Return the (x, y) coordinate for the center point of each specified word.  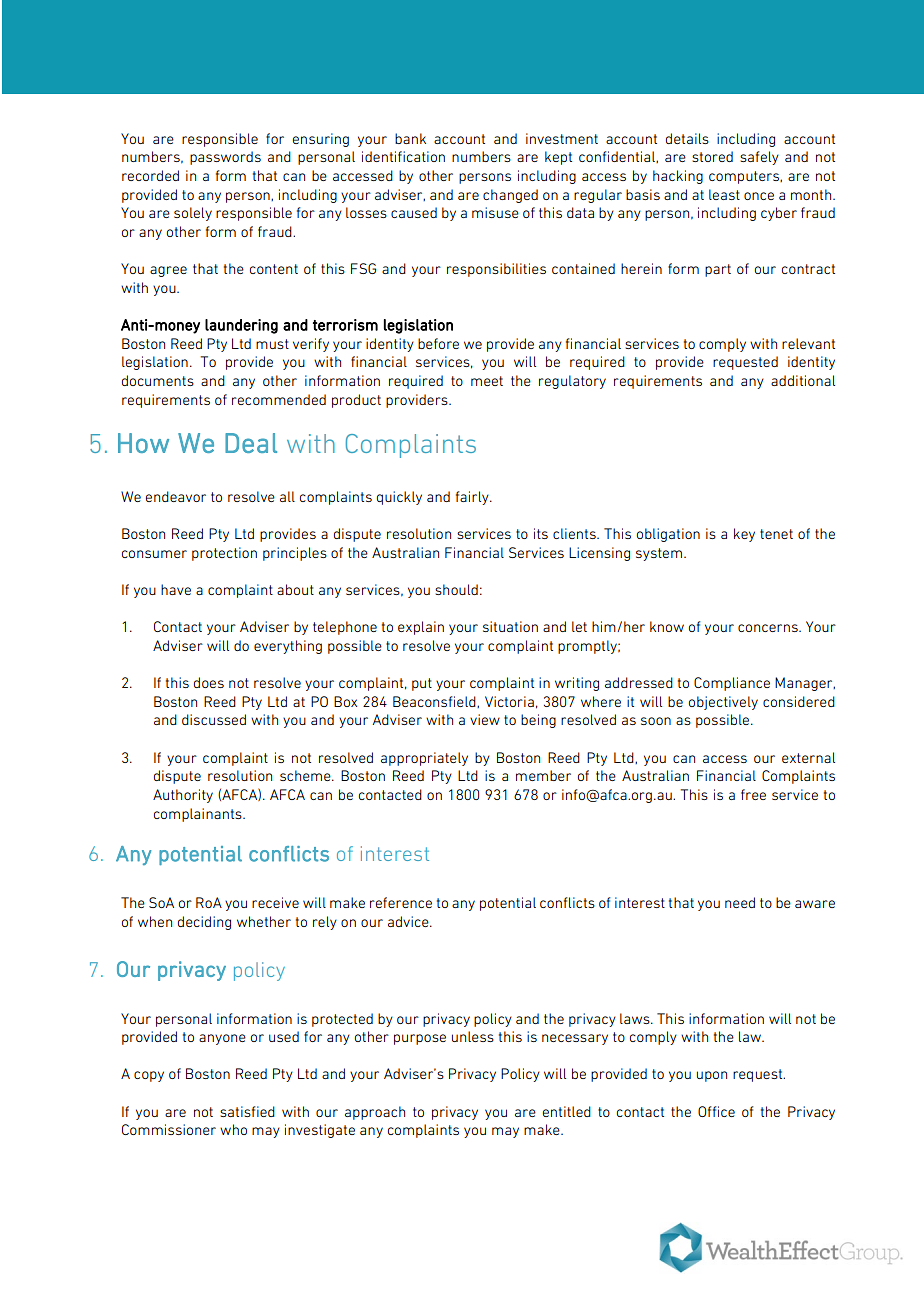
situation (510, 626)
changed (510, 196)
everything (288, 647)
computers (745, 177)
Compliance (732, 684)
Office (716, 1111)
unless (473, 1036)
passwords (225, 158)
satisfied (247, 1111)
